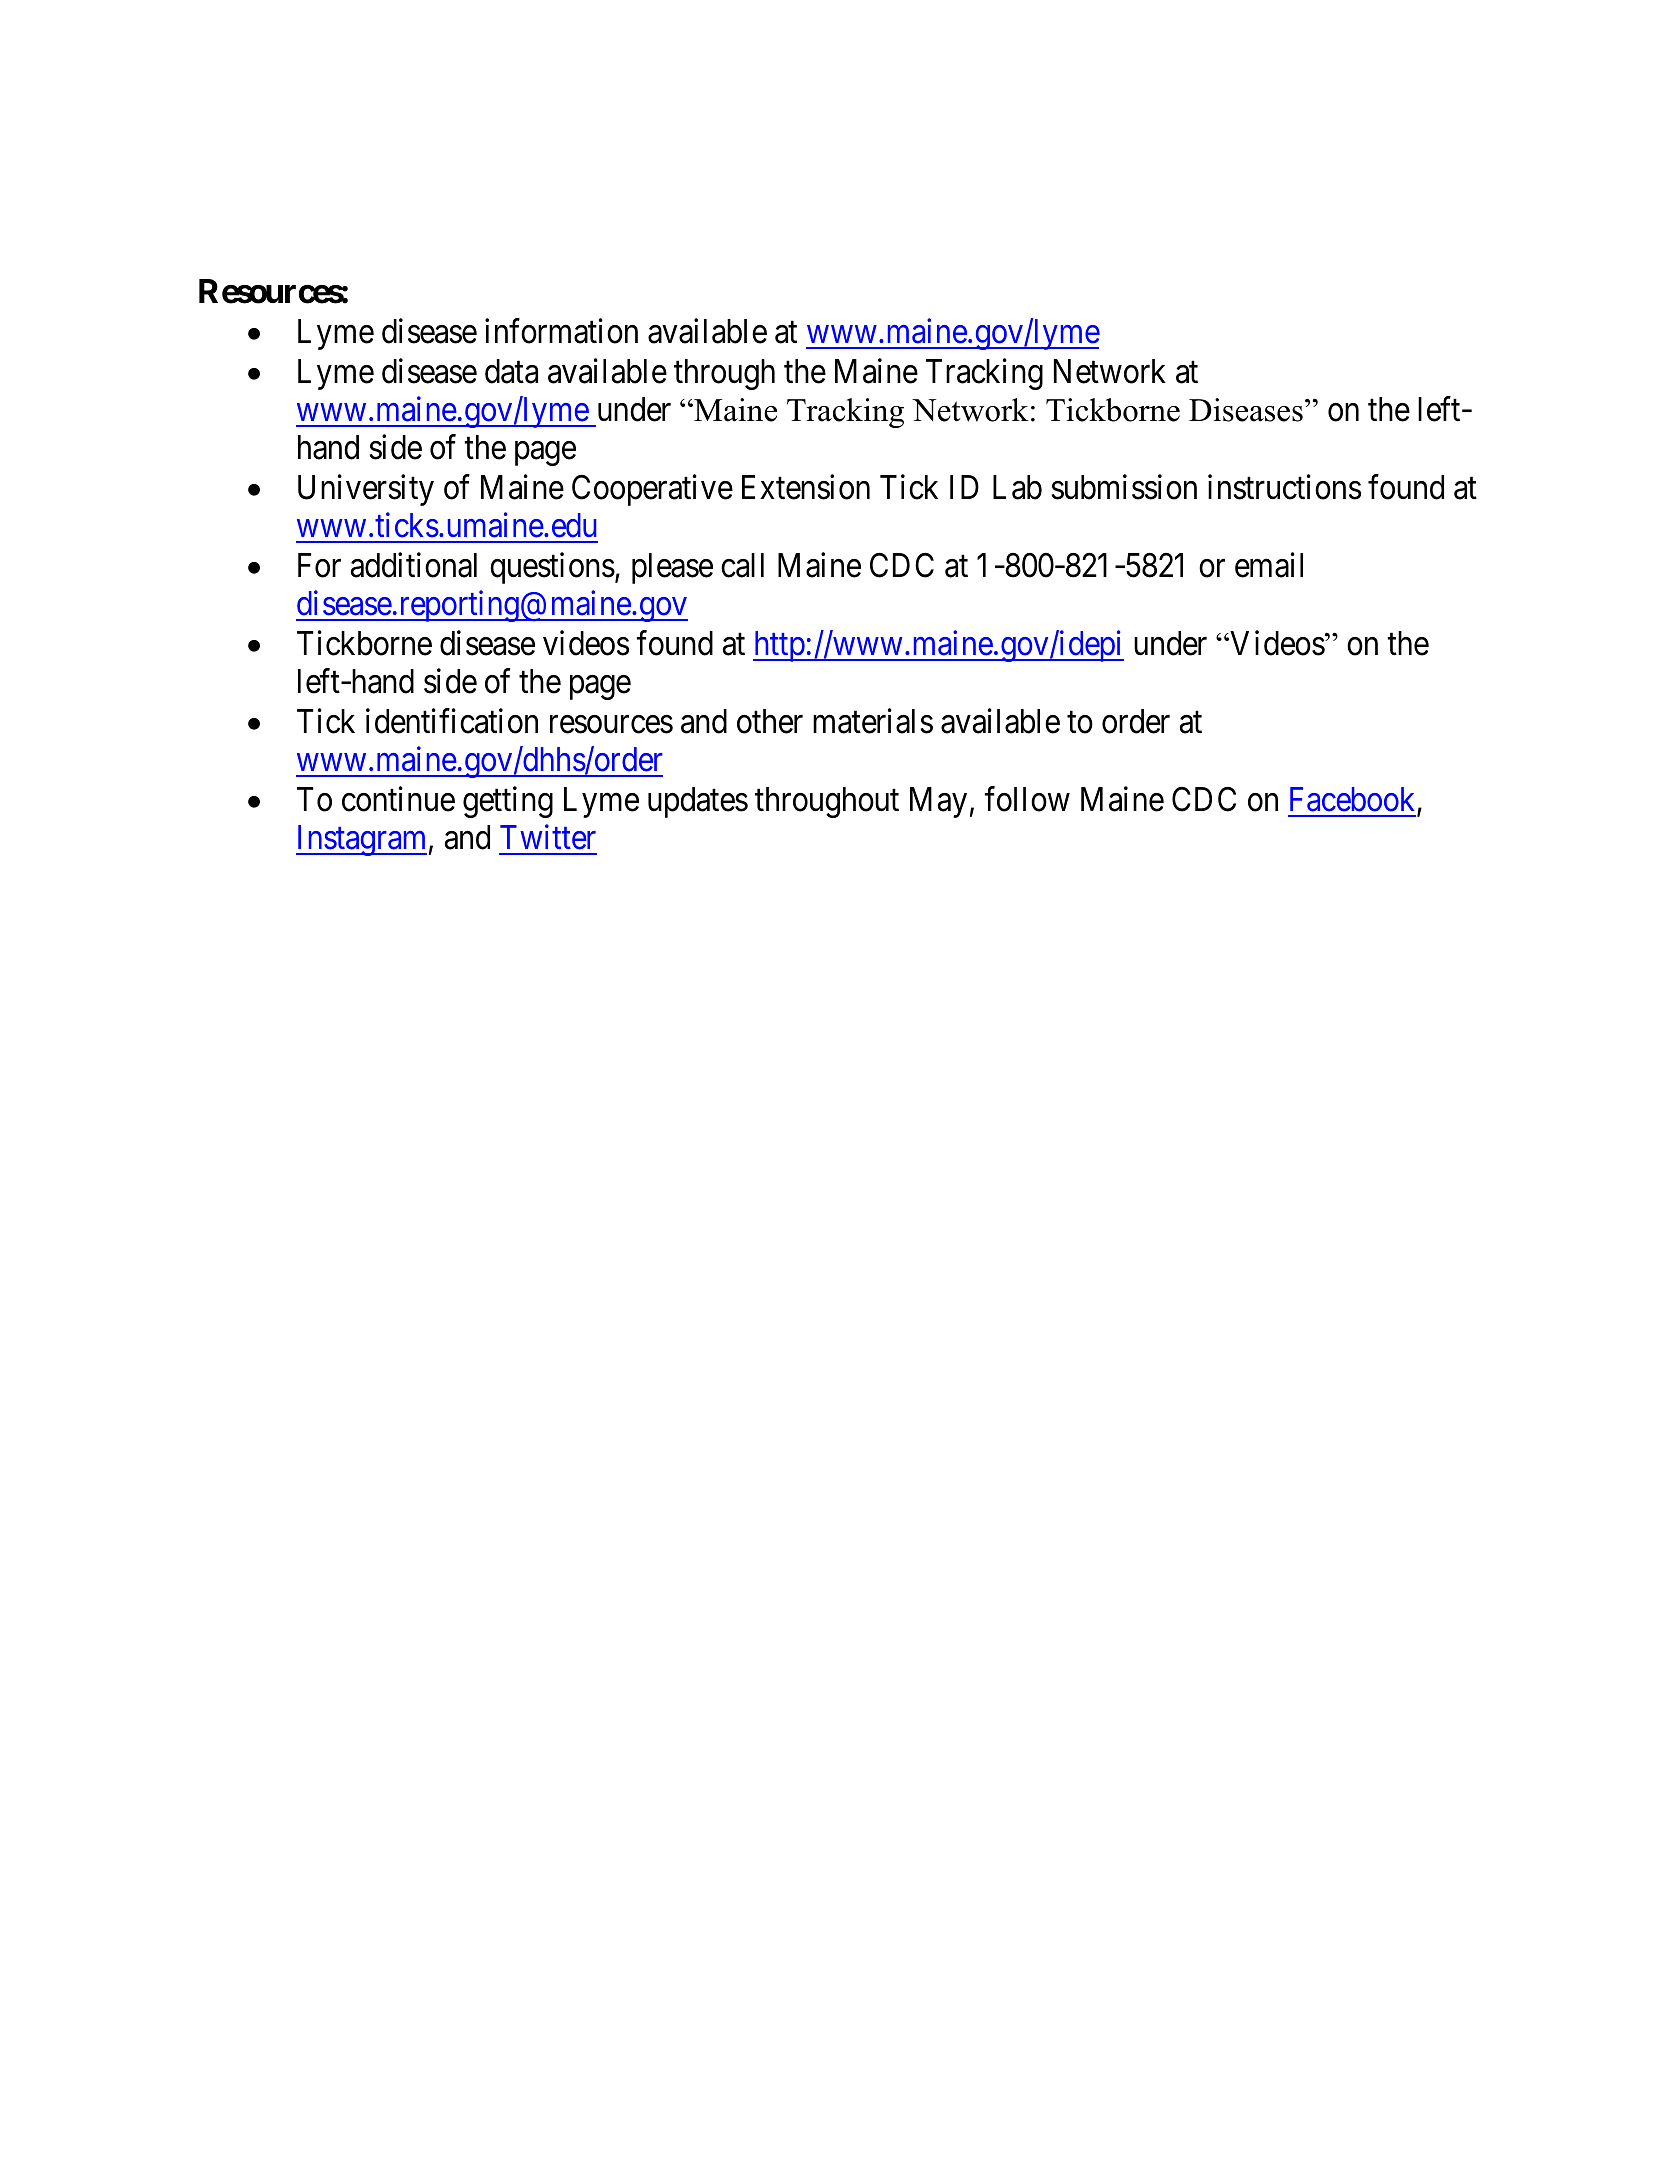 The image size is (1677, 2170). I want to click on Twitter, so click(548, 837).
